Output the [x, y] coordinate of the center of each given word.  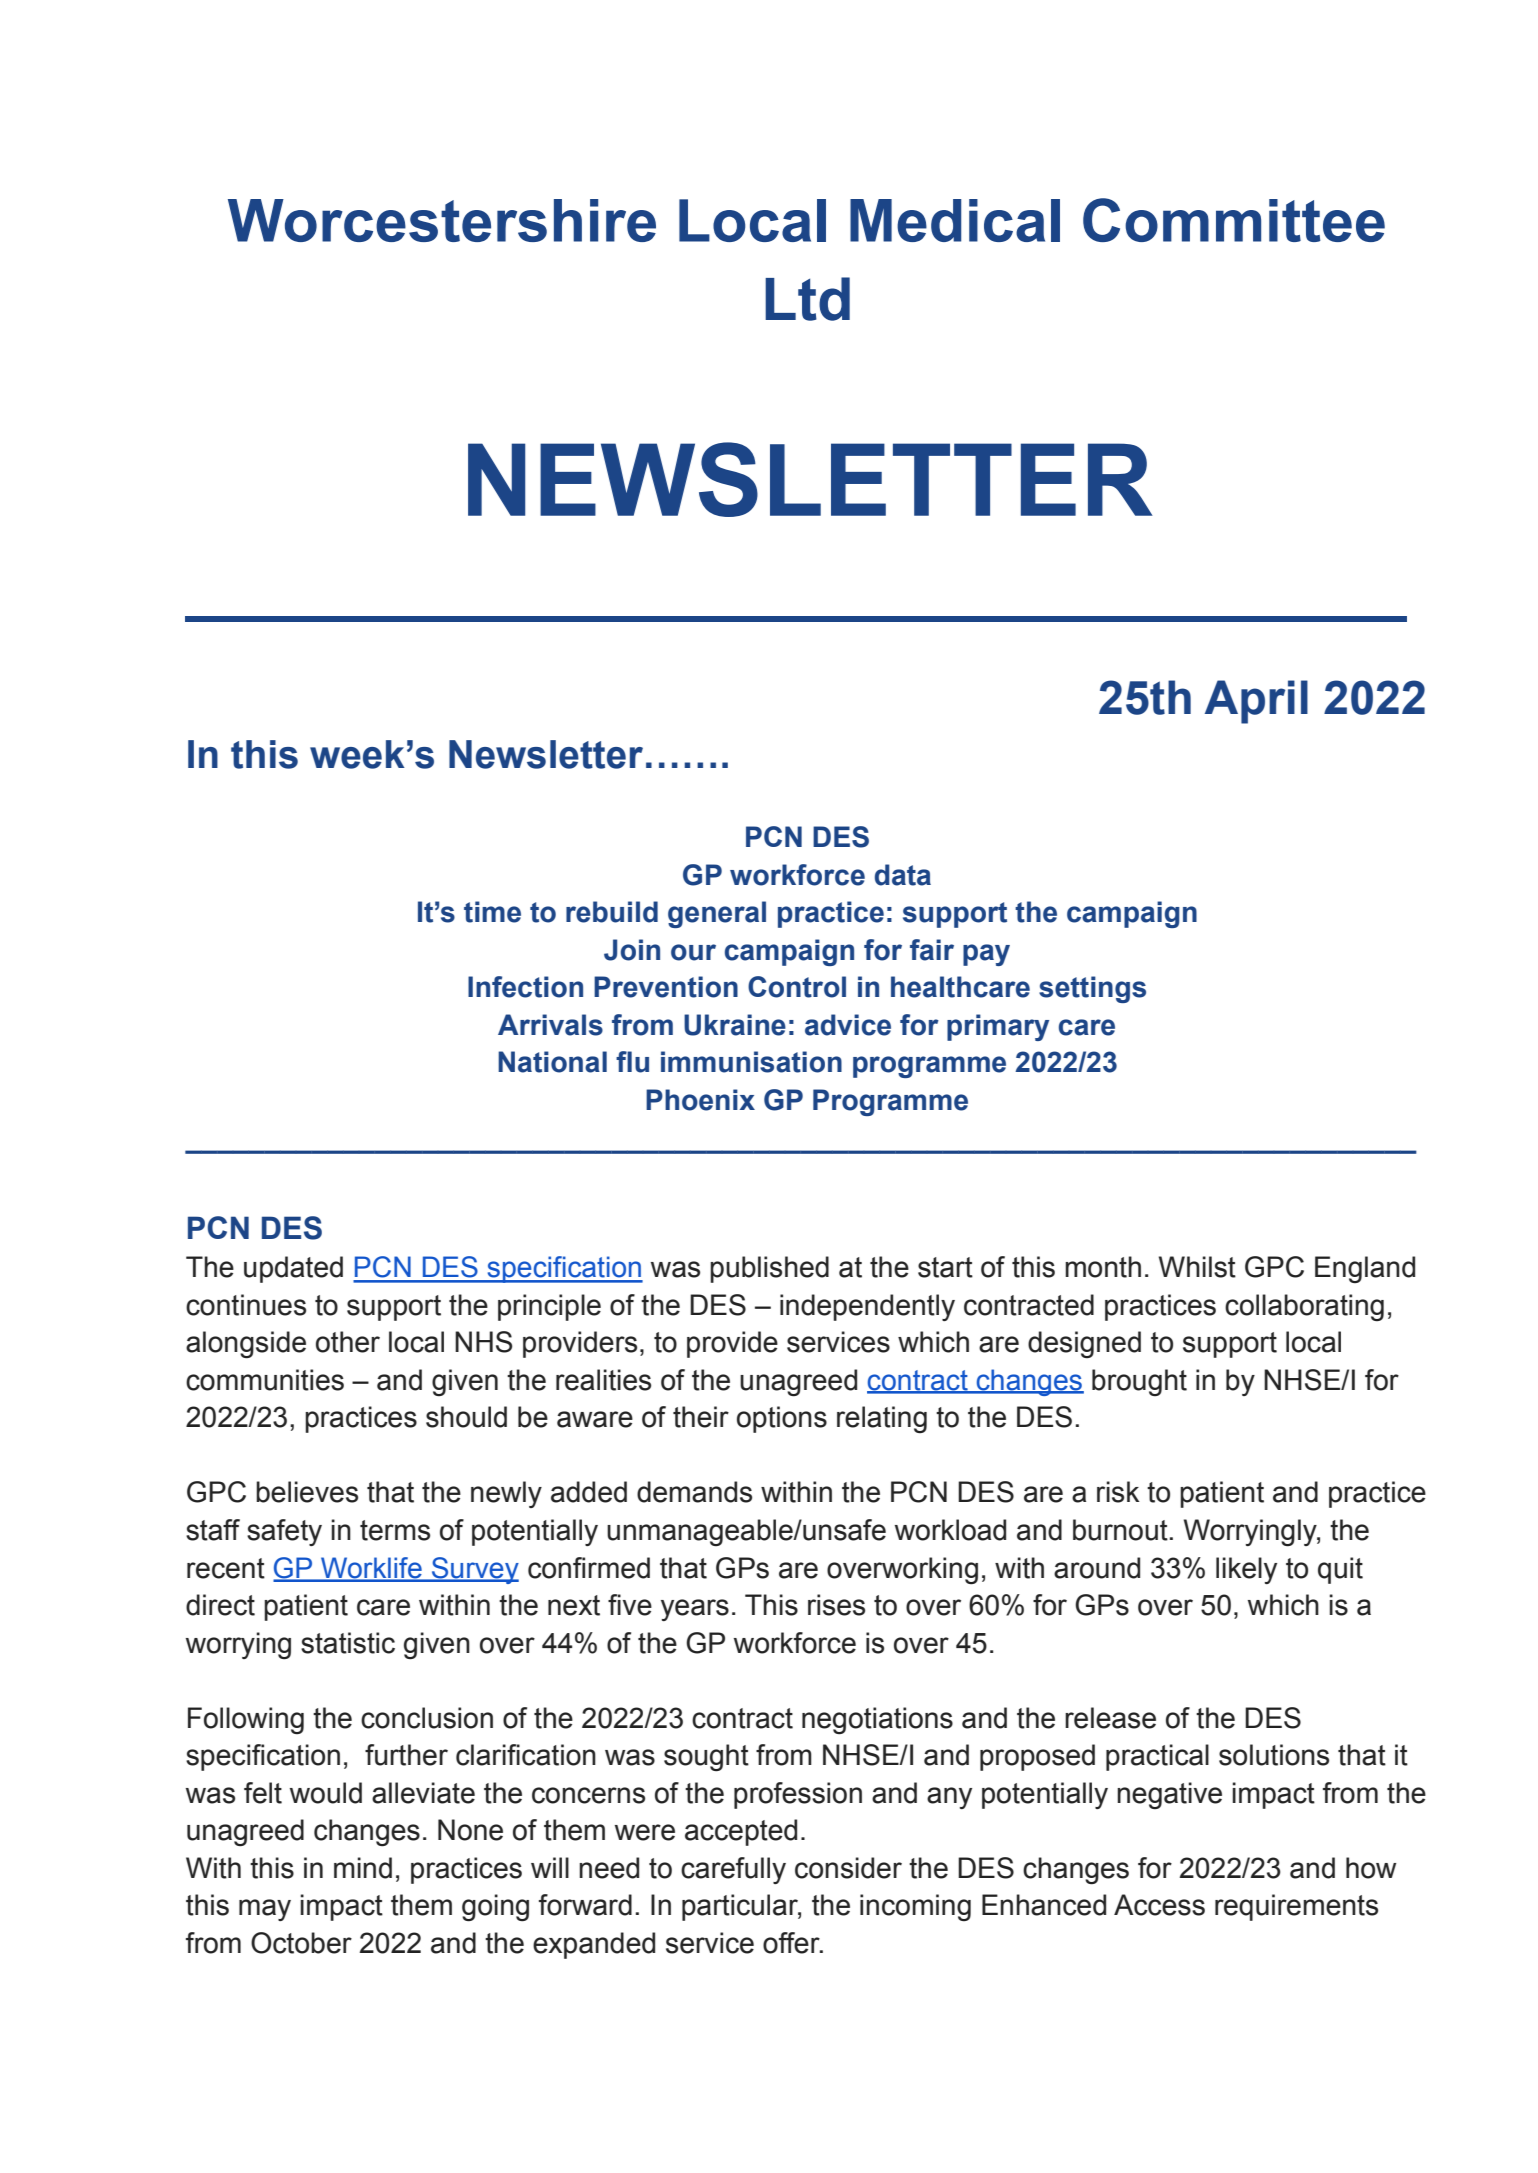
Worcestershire [442, 220]
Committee [1234, 220]
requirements [1296, 1907]
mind [363, 1868]
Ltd [807, 299]
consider [848, 1868]
